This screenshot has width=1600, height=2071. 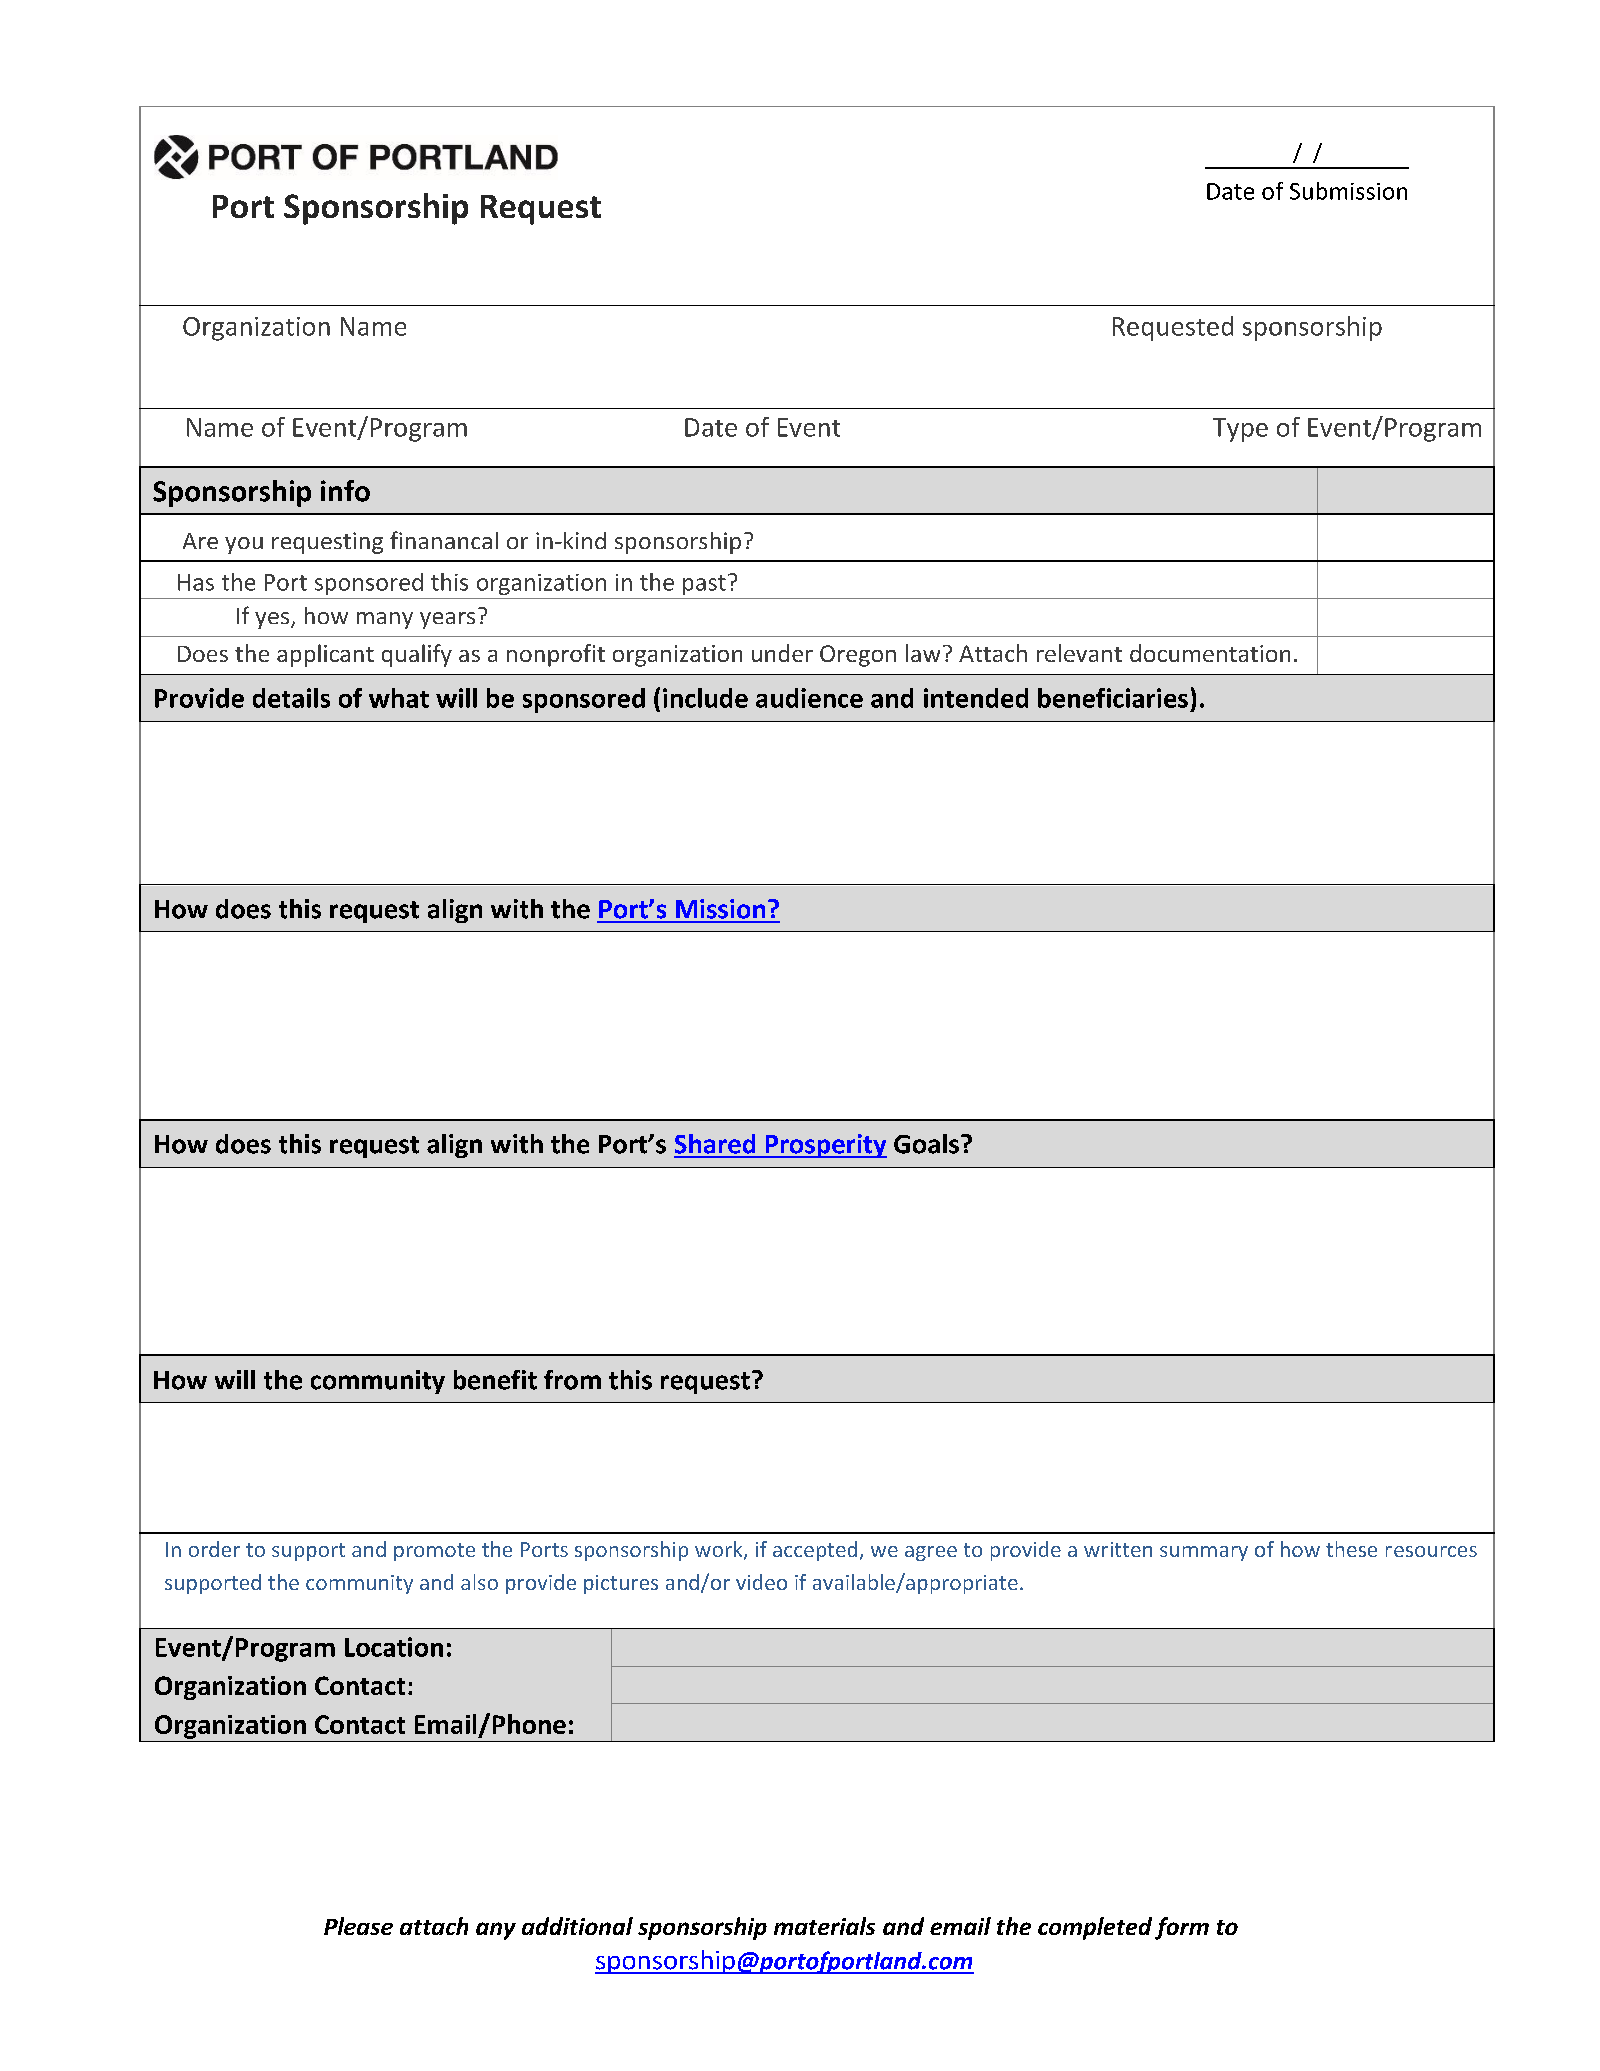 What do you see at coordinates (704, 585) in the screenshot?
I see `past` at bounding box center [704, 585].
